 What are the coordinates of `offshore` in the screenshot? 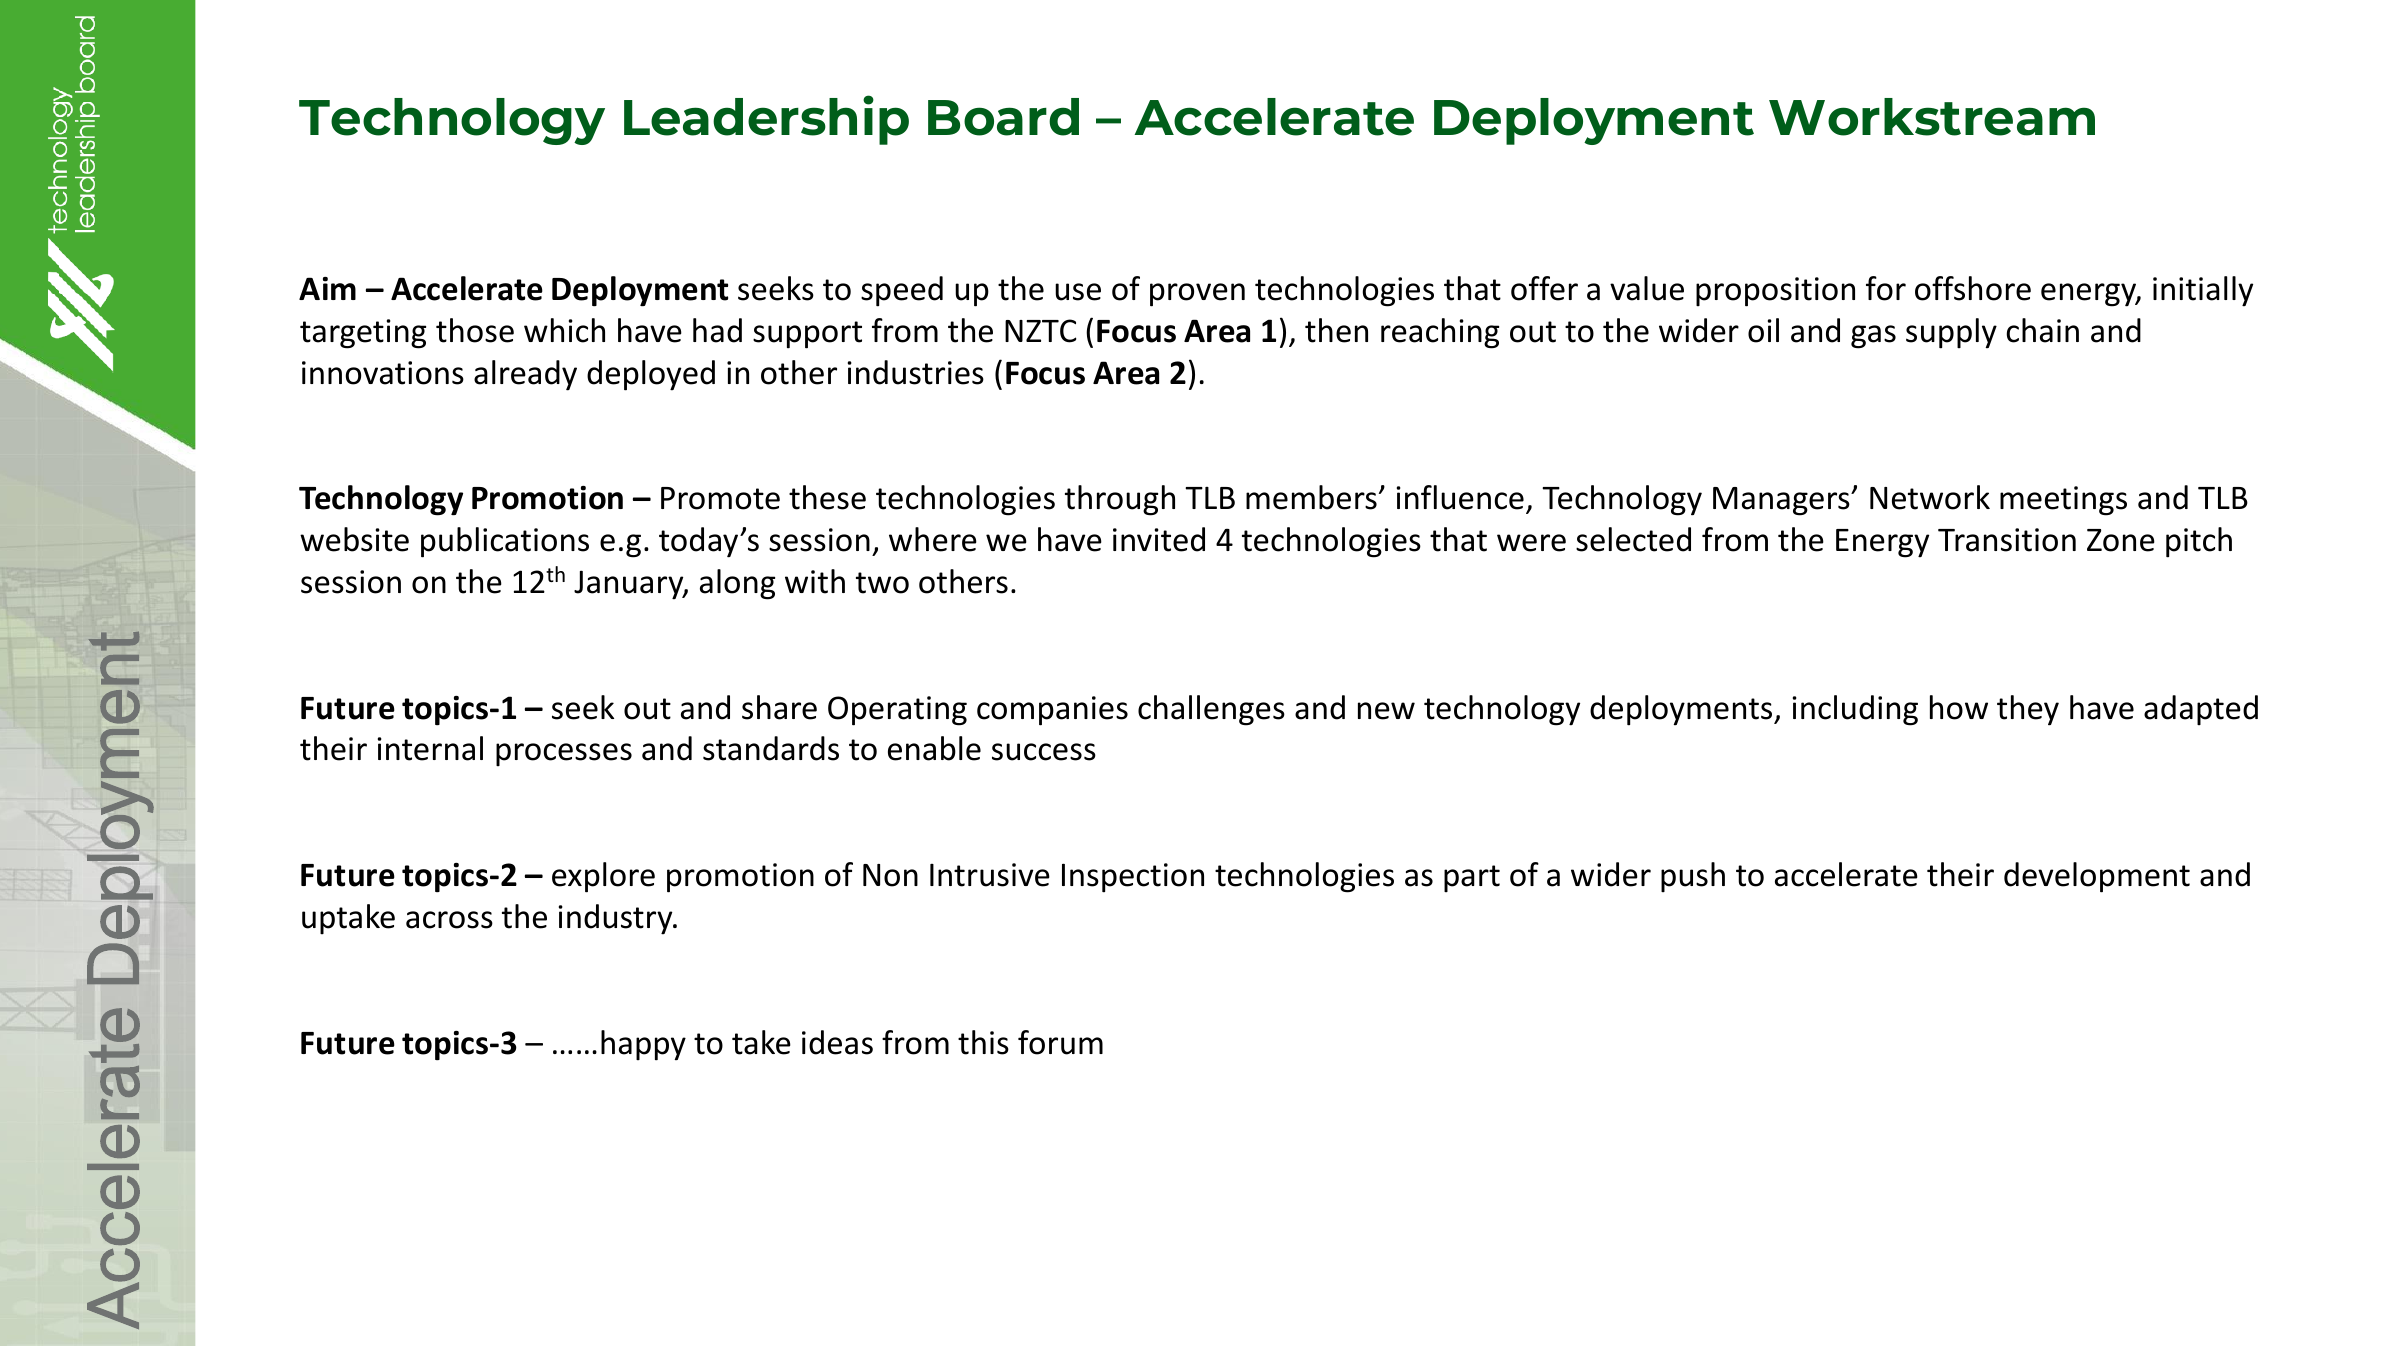 It's located at (1973, 288).
